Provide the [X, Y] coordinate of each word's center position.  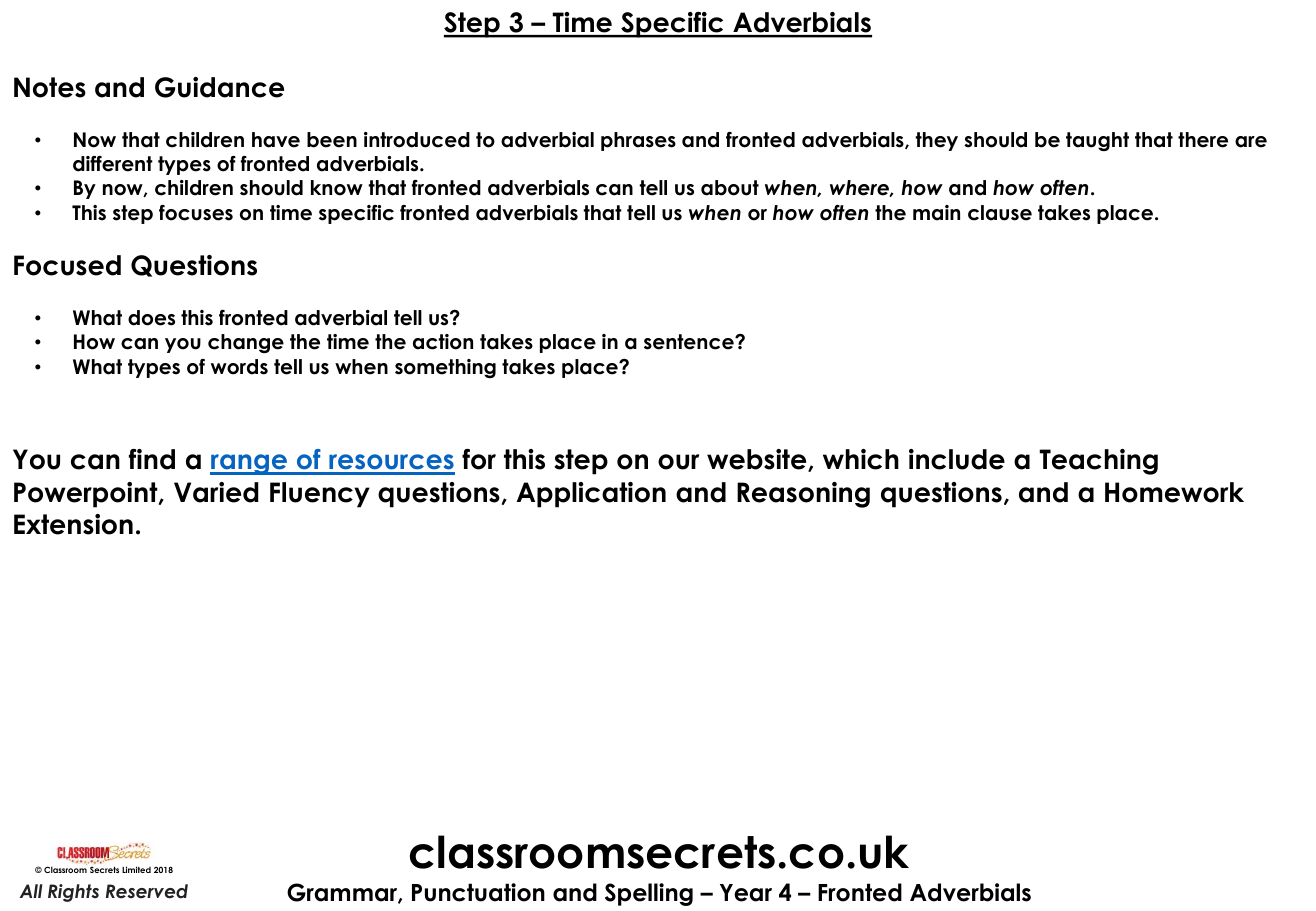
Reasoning [803, 495]
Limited [136, 869]
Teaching [1098, 462]
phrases [638, 141]
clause [1000, 213]
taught [1097, 141]
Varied [216, 492]
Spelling [649, 894]
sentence [690, 342]
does [151, 318]
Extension [73, 524]
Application [591, 495]
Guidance [219, 87]
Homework [1174, 492]
